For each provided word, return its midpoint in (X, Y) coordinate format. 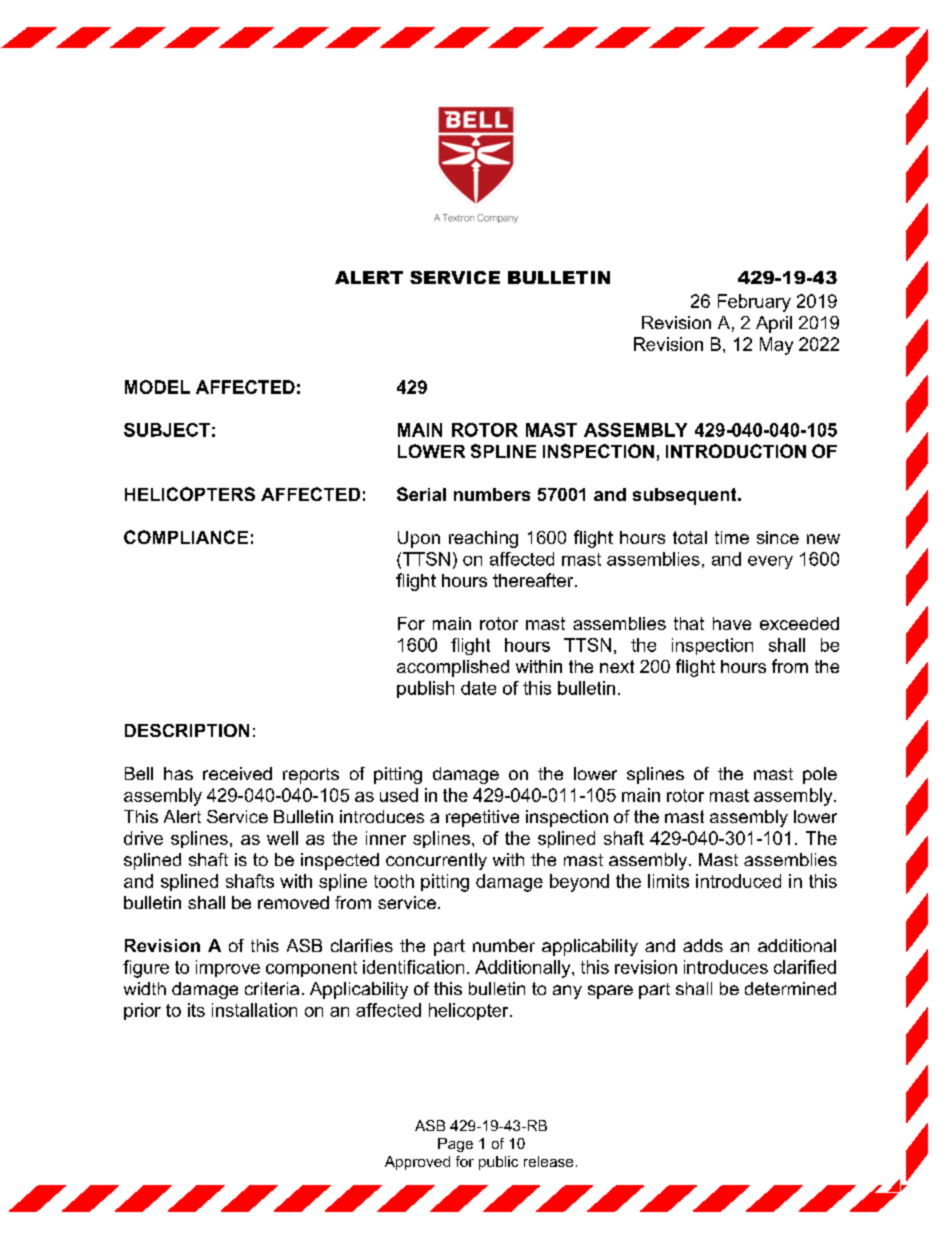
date (478, 688)
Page (455, 1145)
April (774, 324)
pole (820, 775)
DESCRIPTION (187, 730)
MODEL (157, 387)
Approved (417, 1163)
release (548, 1161)
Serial (421, 494)
